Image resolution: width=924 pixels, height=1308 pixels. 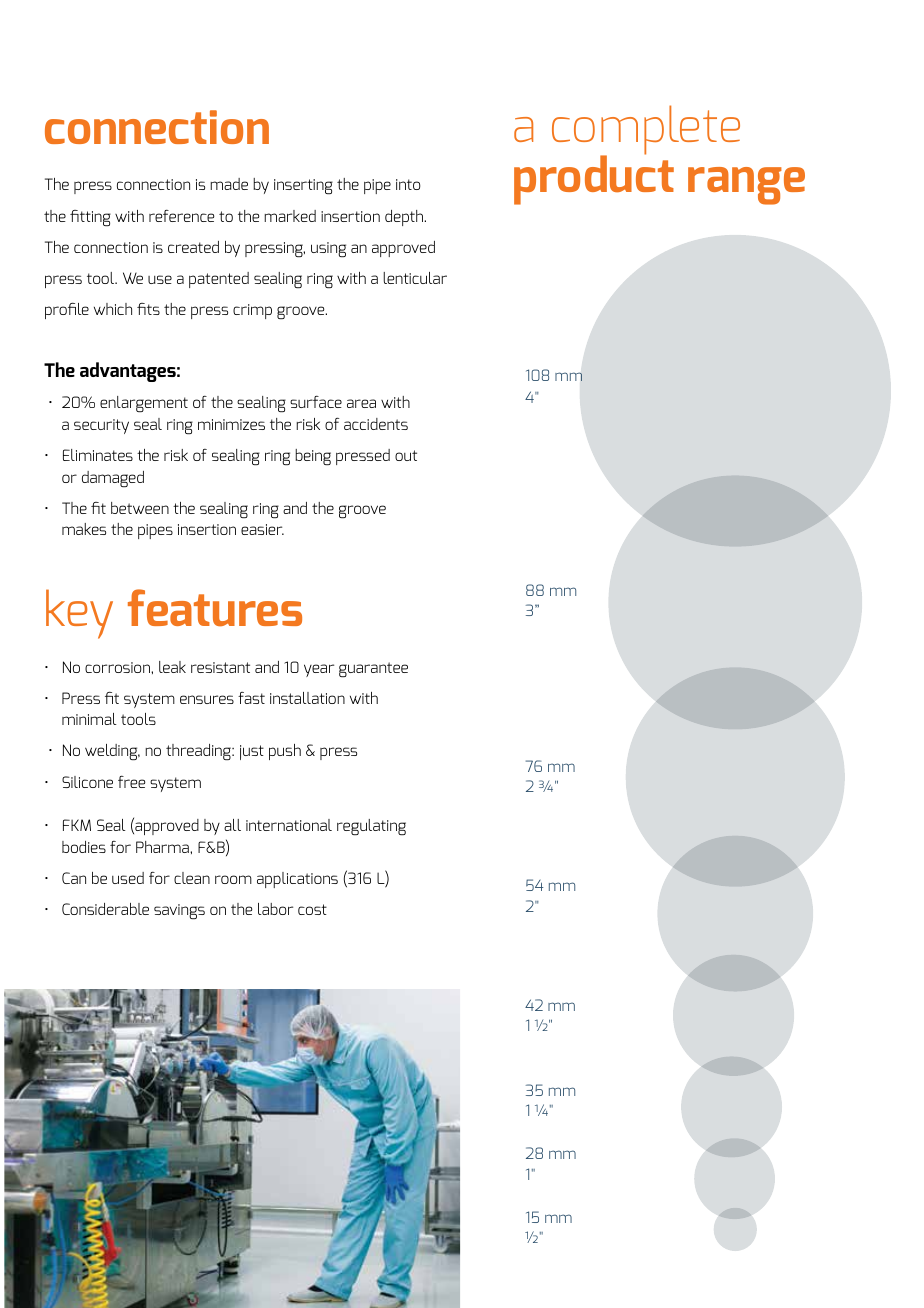 I want to click on into, so click(x=408, y=184).
